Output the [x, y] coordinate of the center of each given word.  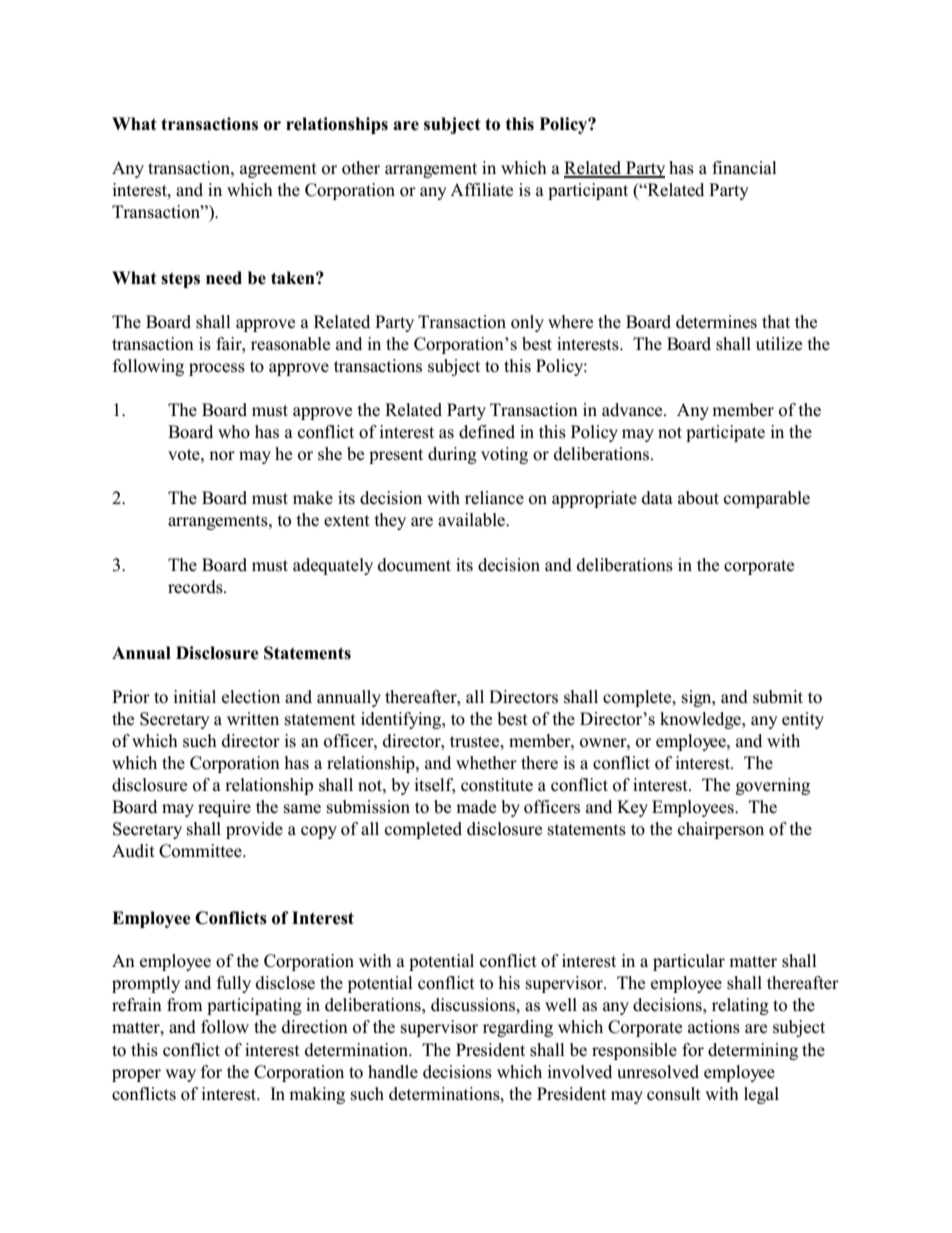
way [180, 1075]
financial [744, 168]
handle [393, 1071]
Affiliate [481, 190]
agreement [278, 170]
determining [753, 1051]
